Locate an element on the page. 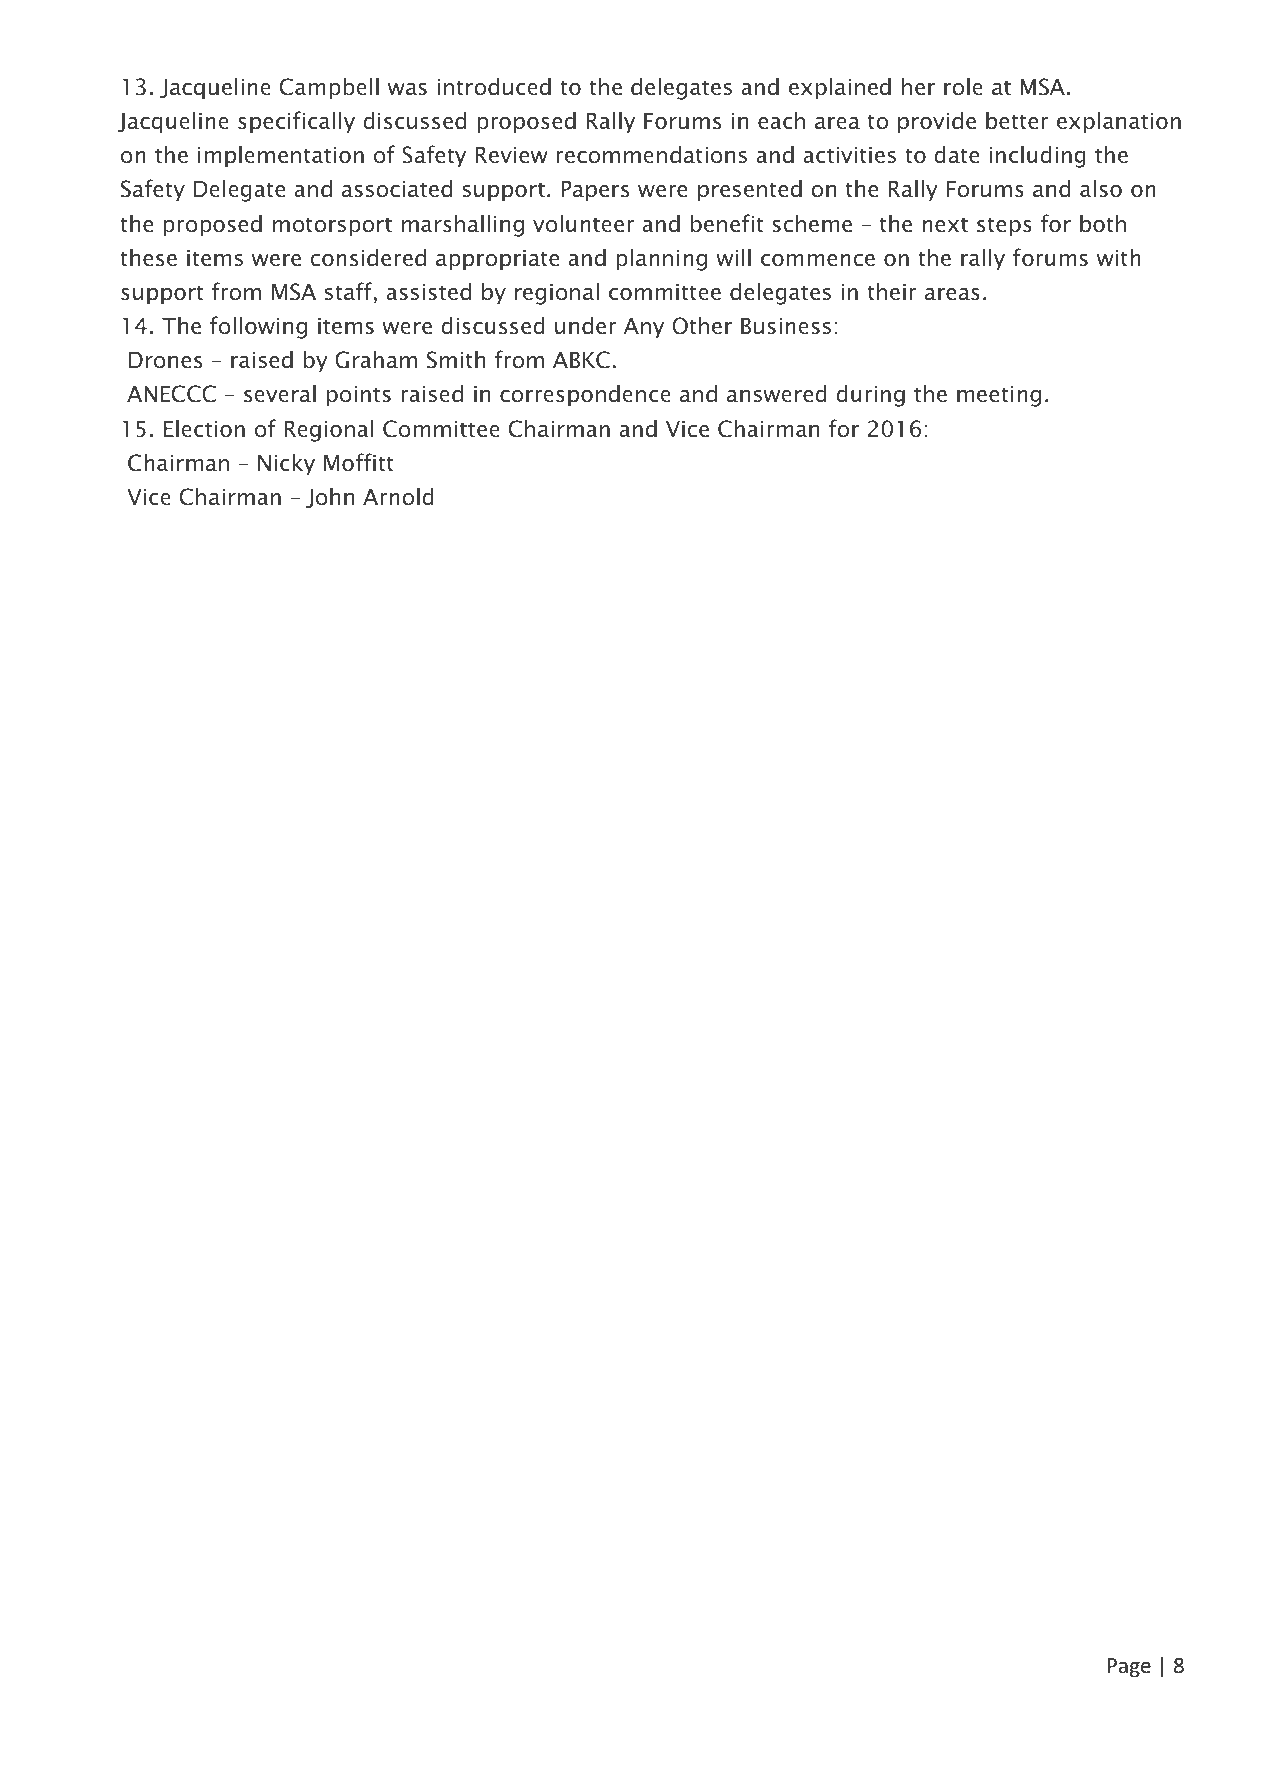  Page is located at coordinates (1129, 1667).
